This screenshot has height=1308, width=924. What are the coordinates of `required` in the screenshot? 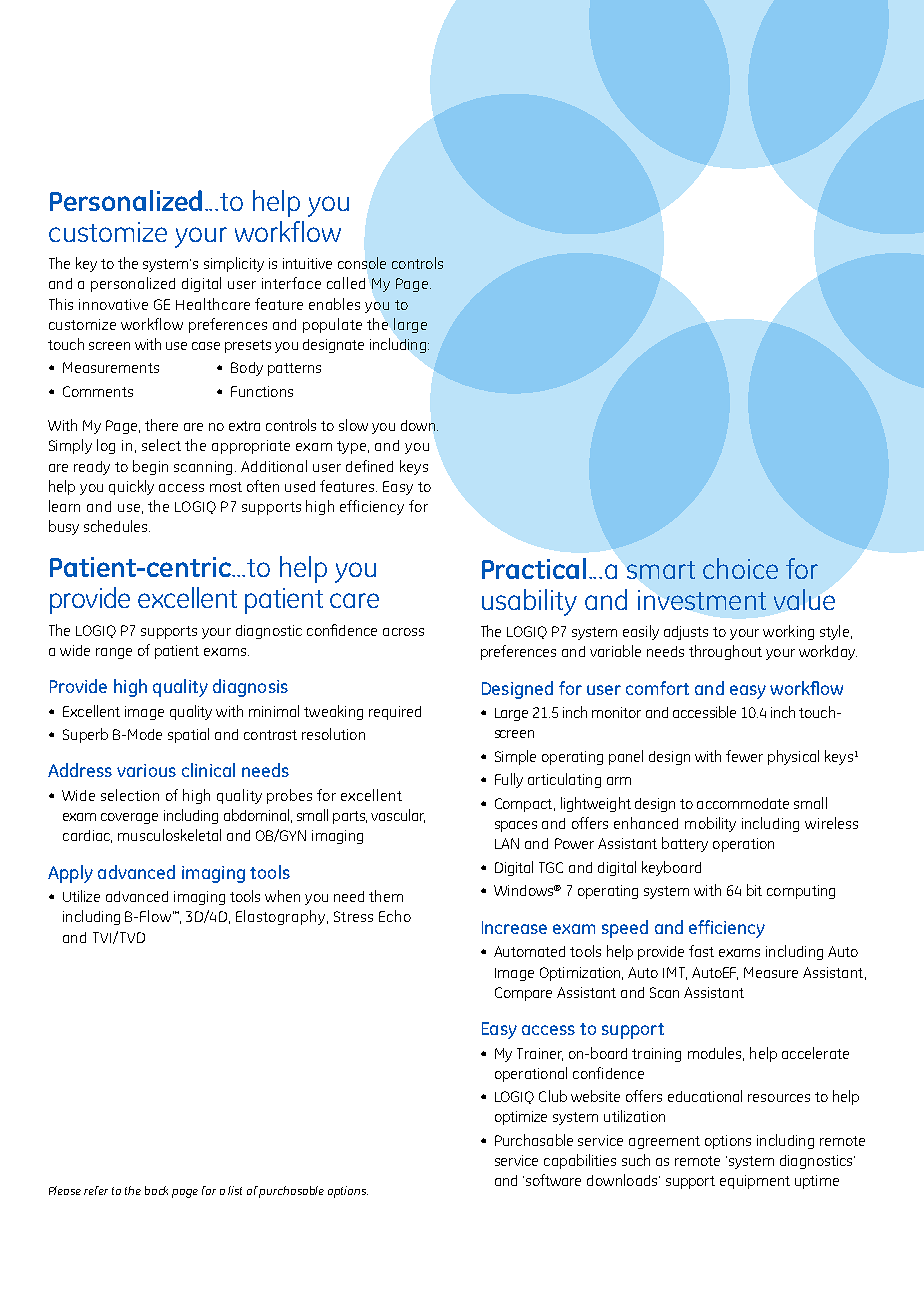 It's located at (395, 713).
